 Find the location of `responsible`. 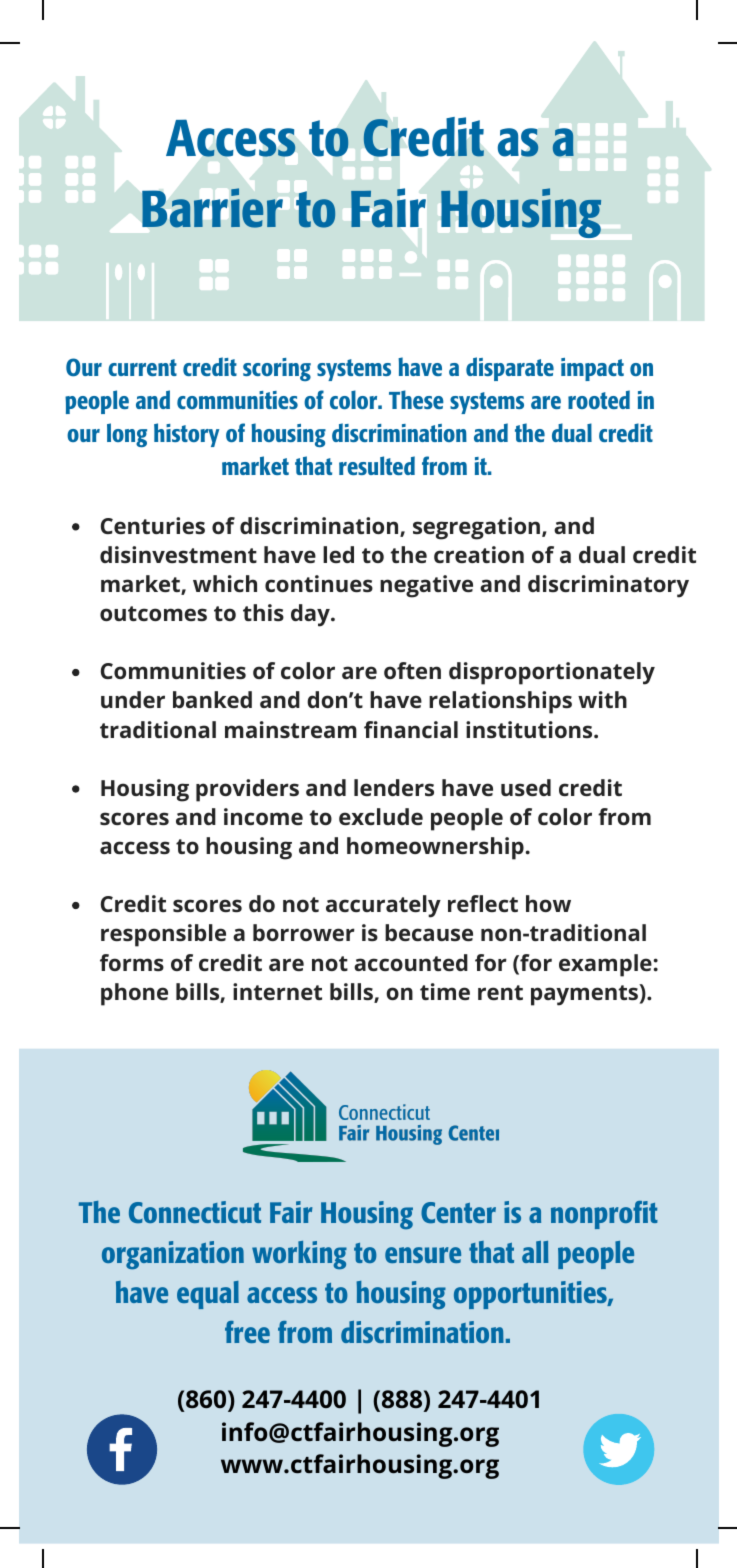

responsible is located at coordinates (163, 935).
